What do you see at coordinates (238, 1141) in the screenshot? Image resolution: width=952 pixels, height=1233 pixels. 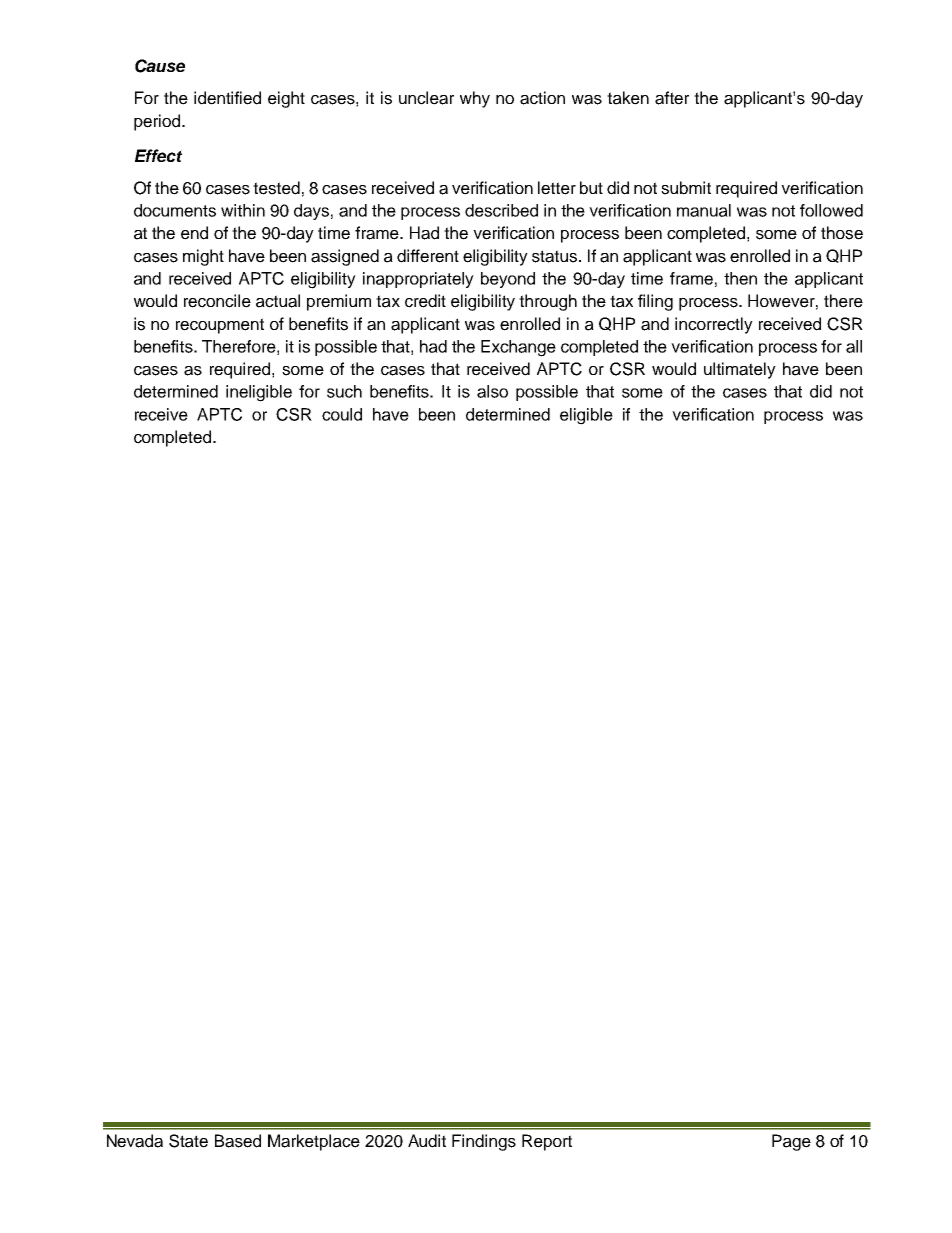 I see `Based` at bounding box center [238, 1141].
